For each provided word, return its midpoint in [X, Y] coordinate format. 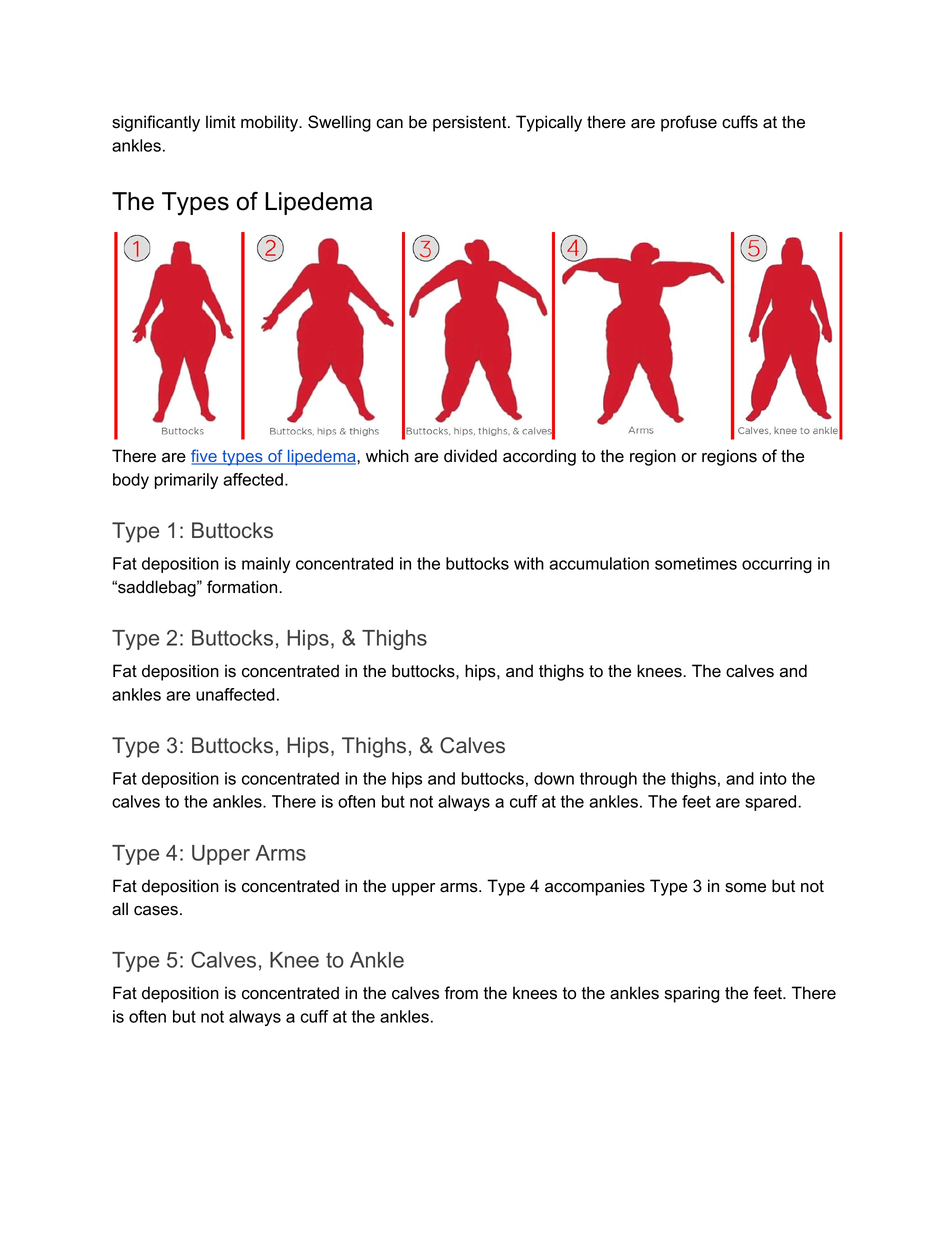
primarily [186, 481]
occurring [777, 565]
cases [156, 911]
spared [772, 803]
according [539, 457]
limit [221, 121]
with [529, 563]
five [205, 457]
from [461, 993]
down [554, 778]
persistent [471, 123]
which [387, 456]
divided [470, 456]
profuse [689, 123]
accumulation [599, 563]
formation [243, 587]
